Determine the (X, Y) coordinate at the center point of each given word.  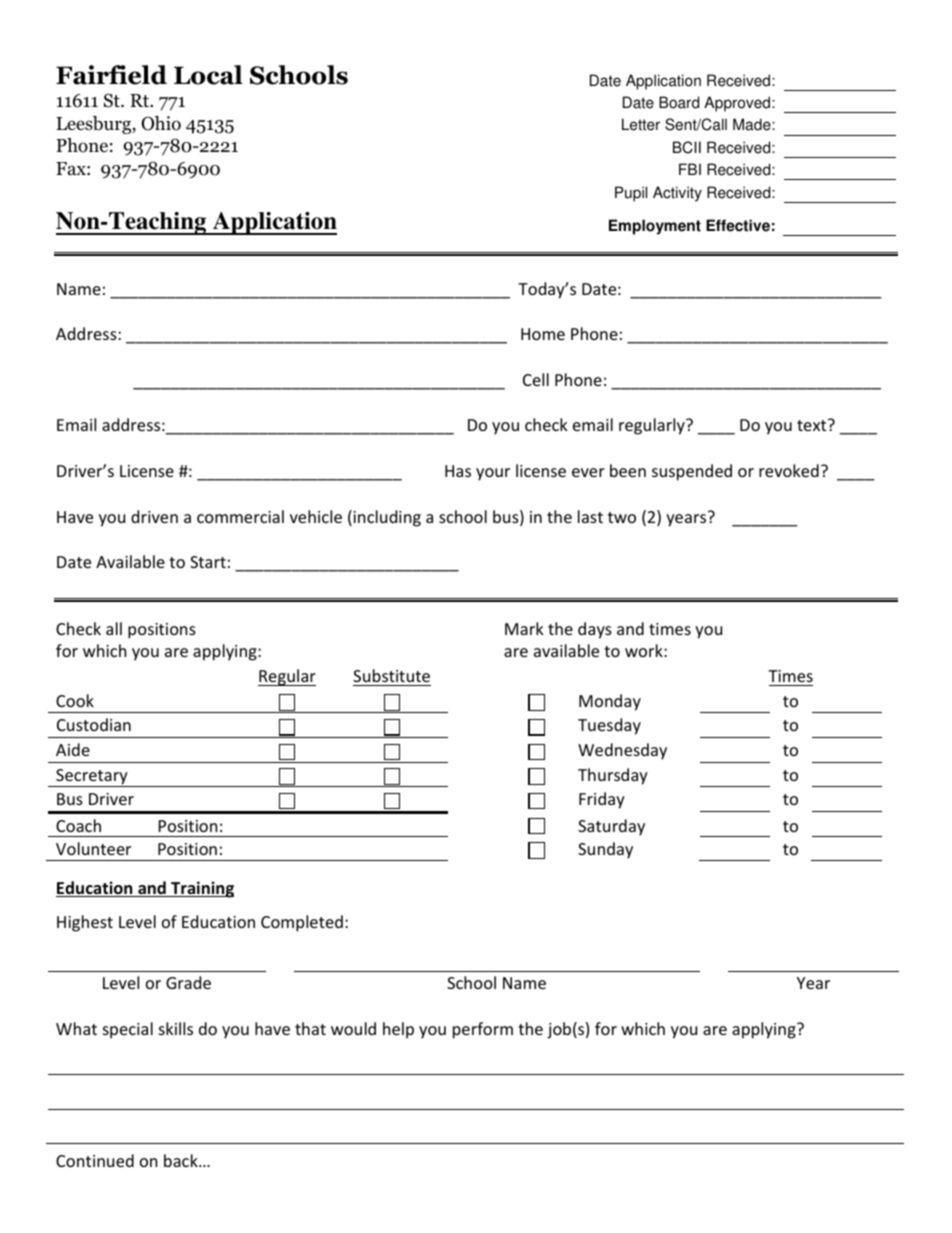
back (182, 1160)
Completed (302, 923)
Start (208, 562)
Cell (536, 379)
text (813, 425)
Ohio (161, 123)
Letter (641, 124)
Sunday (605, 850)
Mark (524, 628)
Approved (737, 104)
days (595, 630)
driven (154, 516)
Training (201, 889)
